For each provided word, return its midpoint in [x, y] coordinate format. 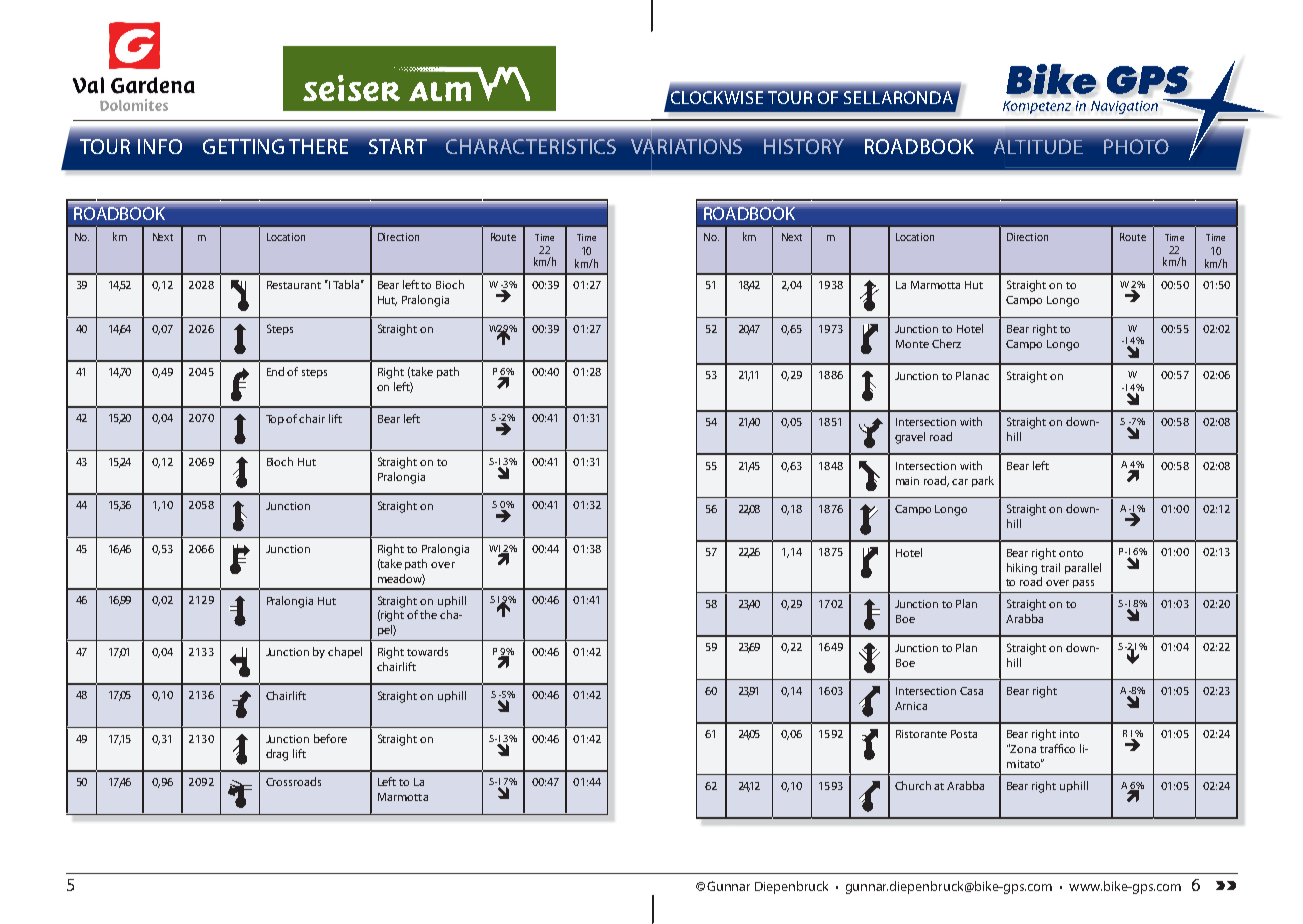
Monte [912, 344]
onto [1071, 553]
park [983, 481]
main [907, 481]
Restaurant [294, 285]
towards [427, 651]
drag [277, 755]
